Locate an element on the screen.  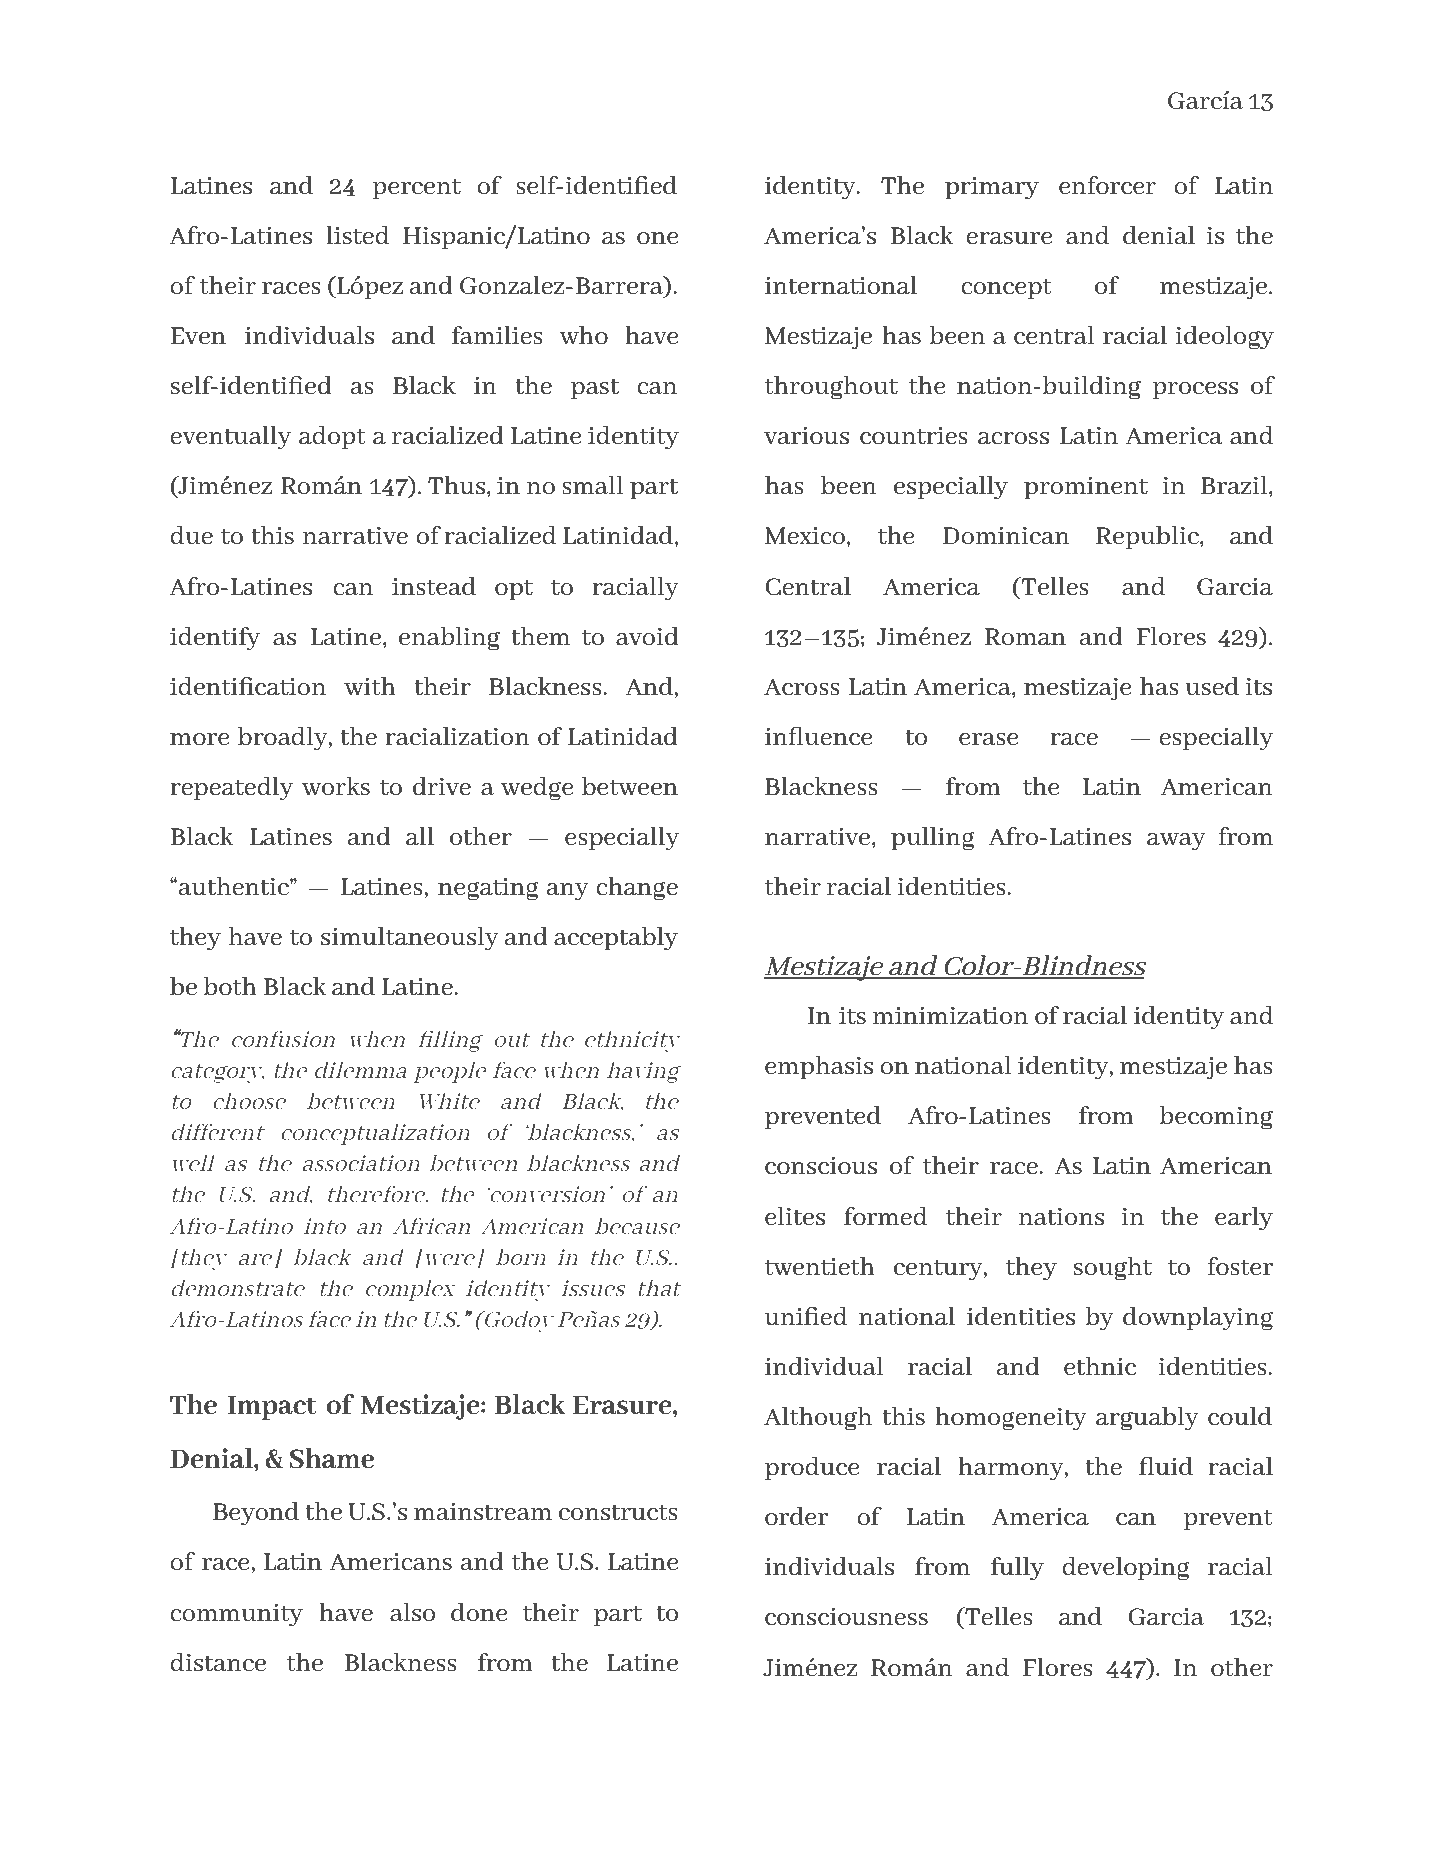
listed is located at coordinates (357, 235).
